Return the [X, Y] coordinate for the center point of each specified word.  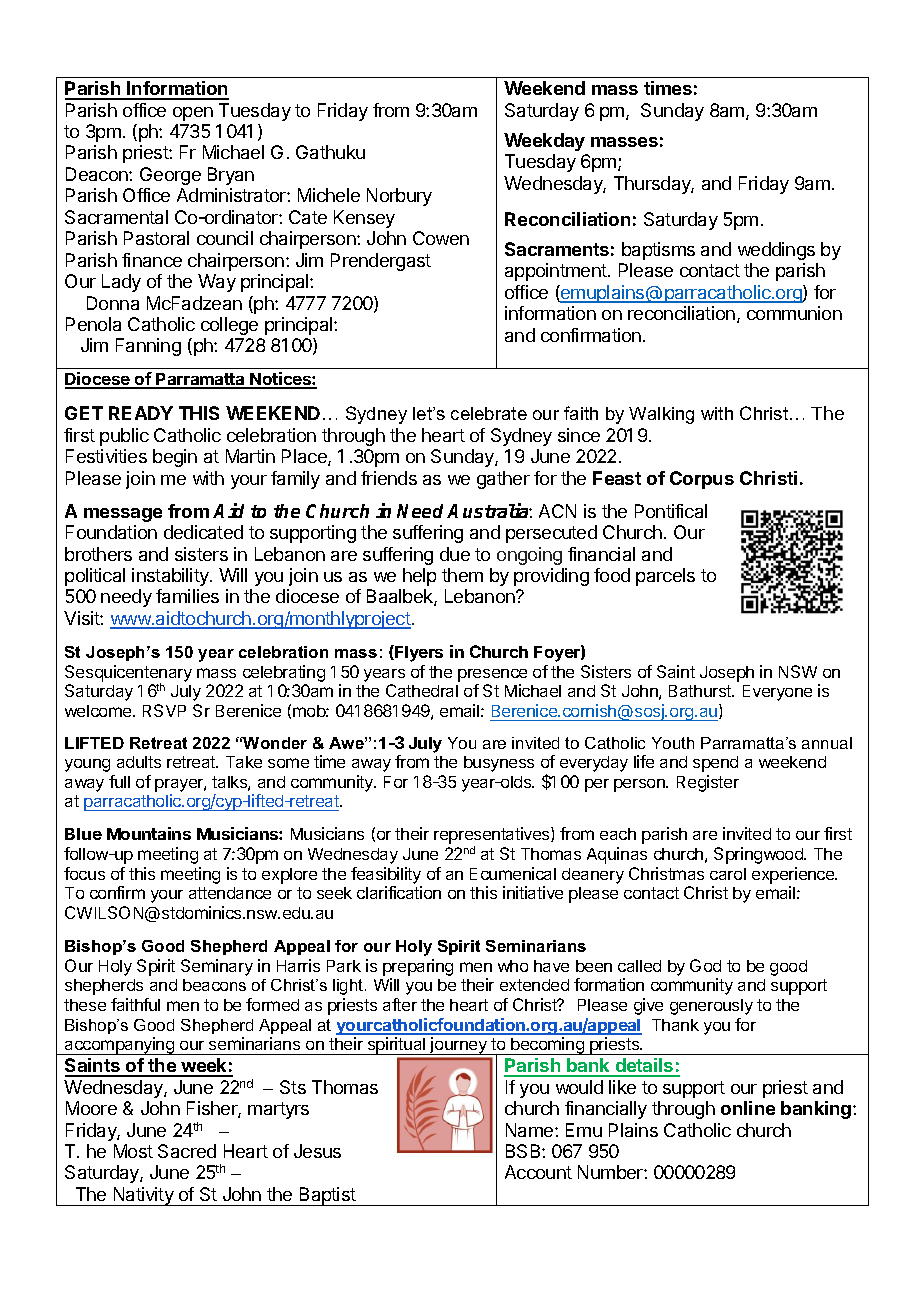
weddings [776, 251]
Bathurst [701, 691]
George [170, 176]
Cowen [441, 238]
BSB [524, 1151]
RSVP [164, 710]
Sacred [187, 1151]
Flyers [418, 653]
